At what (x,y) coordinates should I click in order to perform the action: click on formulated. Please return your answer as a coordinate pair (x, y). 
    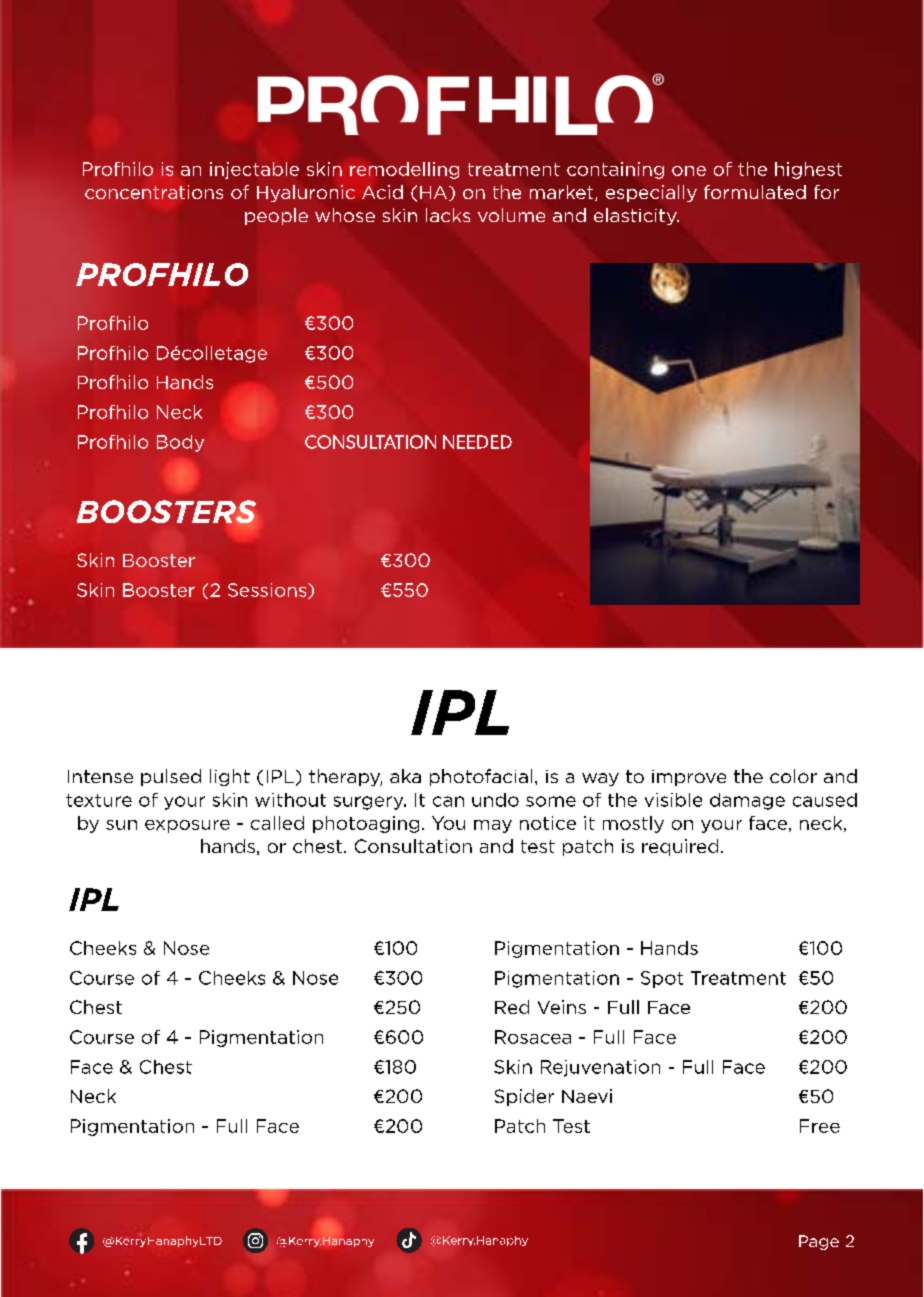
    Looking at the image, I should click on (755, 192).
